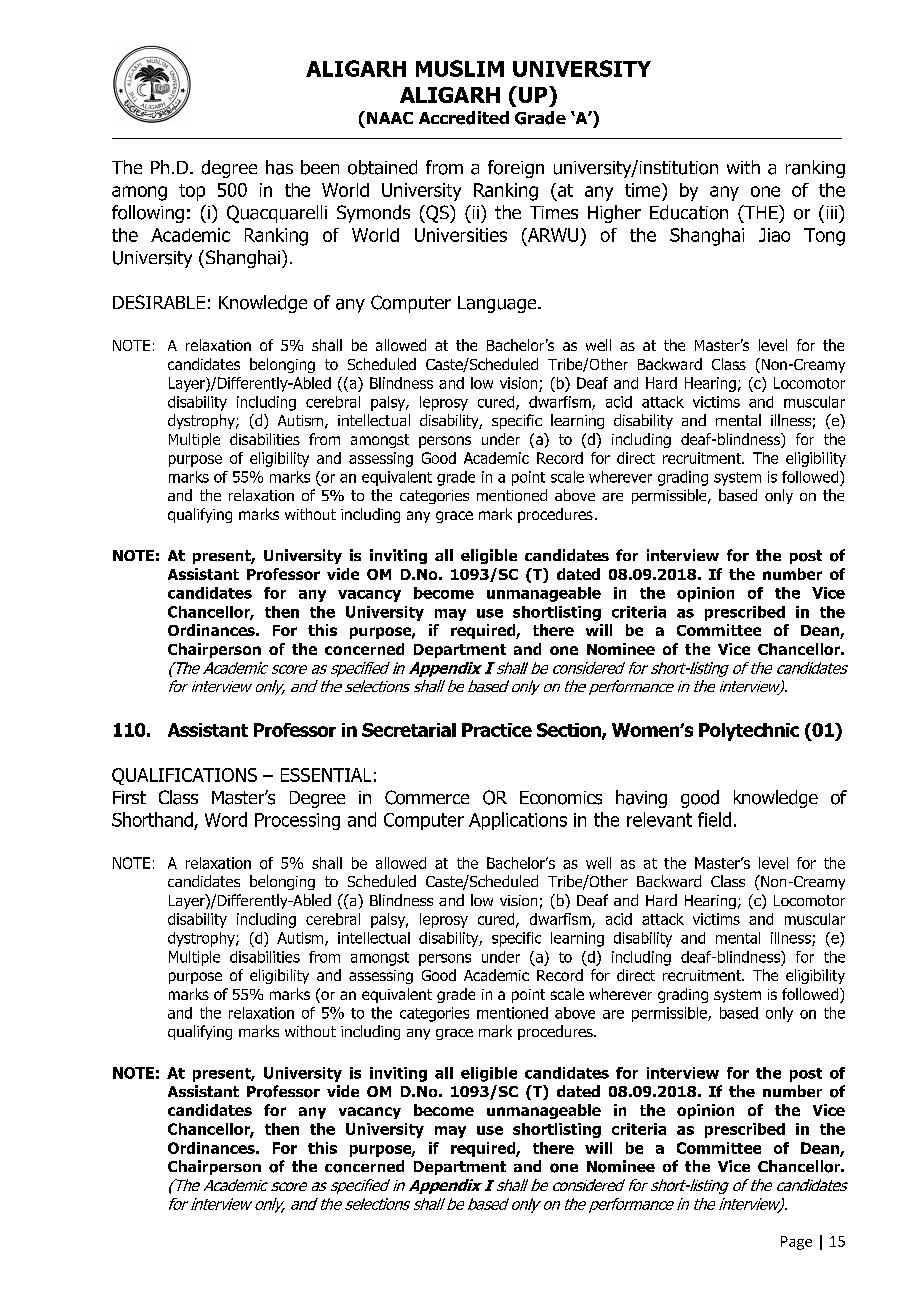 This screenshot has height=1307, width=924. I want to click on Polytechnic, so click(749, 732).
